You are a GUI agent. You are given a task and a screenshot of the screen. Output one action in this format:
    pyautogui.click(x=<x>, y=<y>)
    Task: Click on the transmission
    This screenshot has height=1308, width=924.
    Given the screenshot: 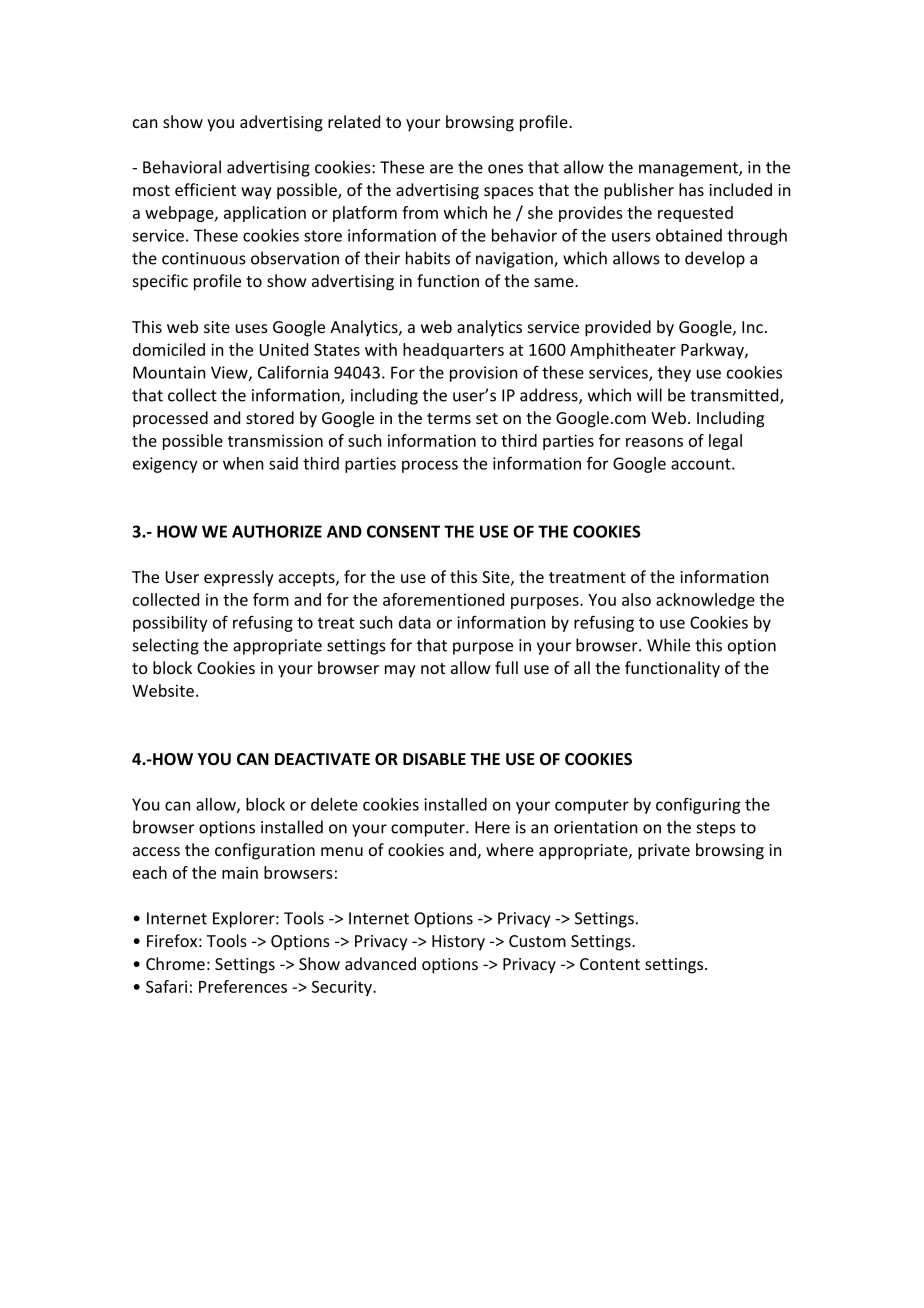 What is the action you would take?
    pyautogui.click(x=275, y=440)
